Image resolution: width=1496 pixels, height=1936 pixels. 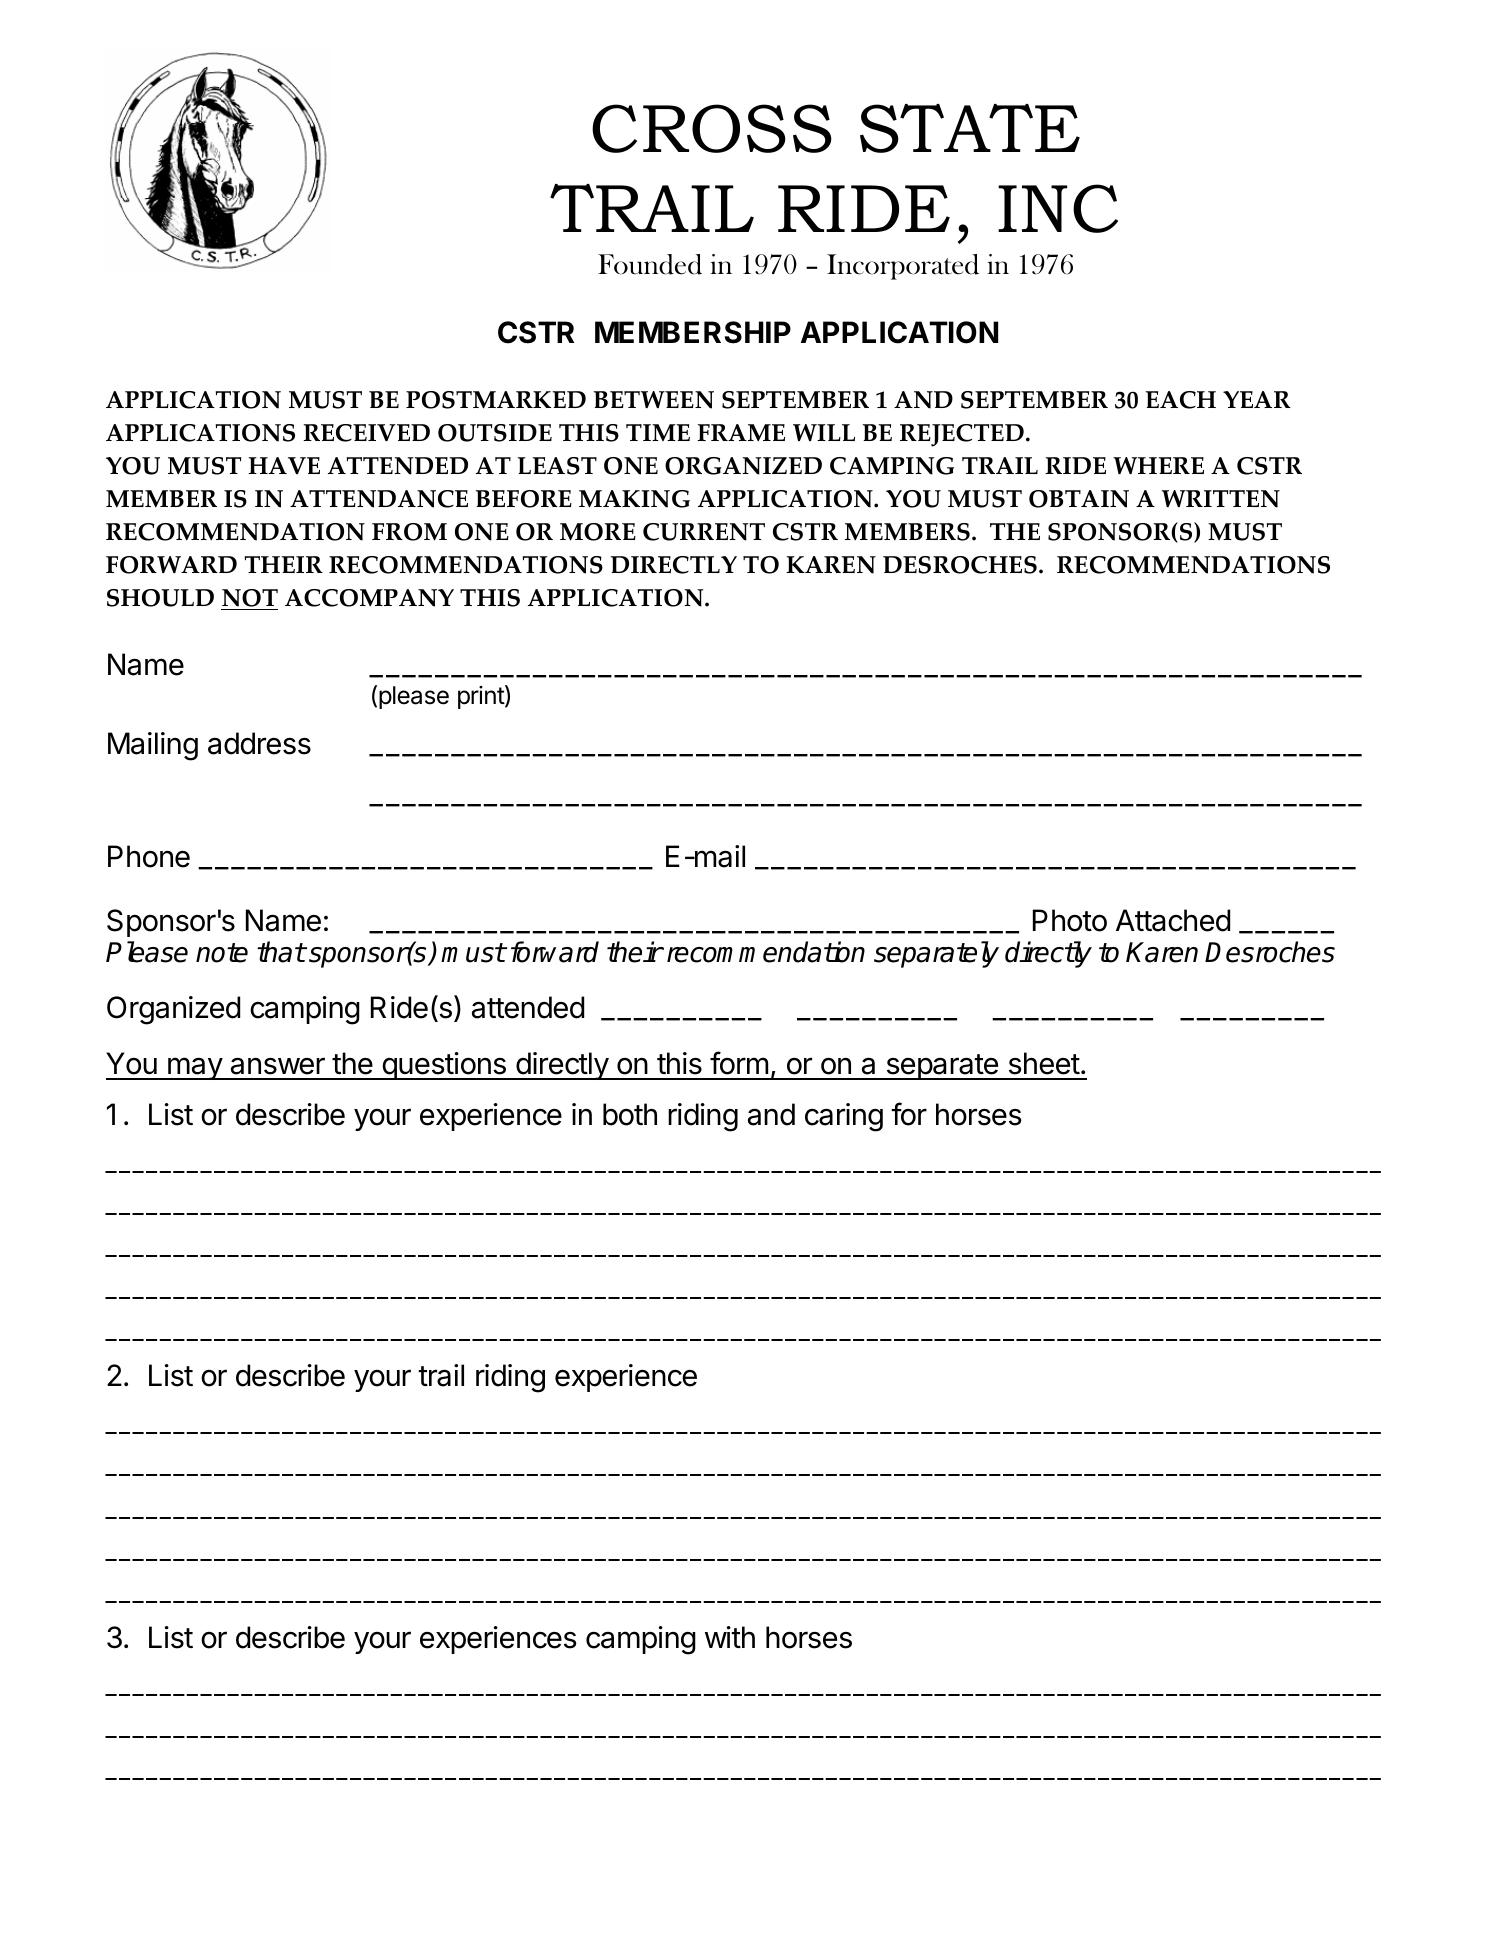 I want to click on CURRENT, so click(x=704, y=532).
